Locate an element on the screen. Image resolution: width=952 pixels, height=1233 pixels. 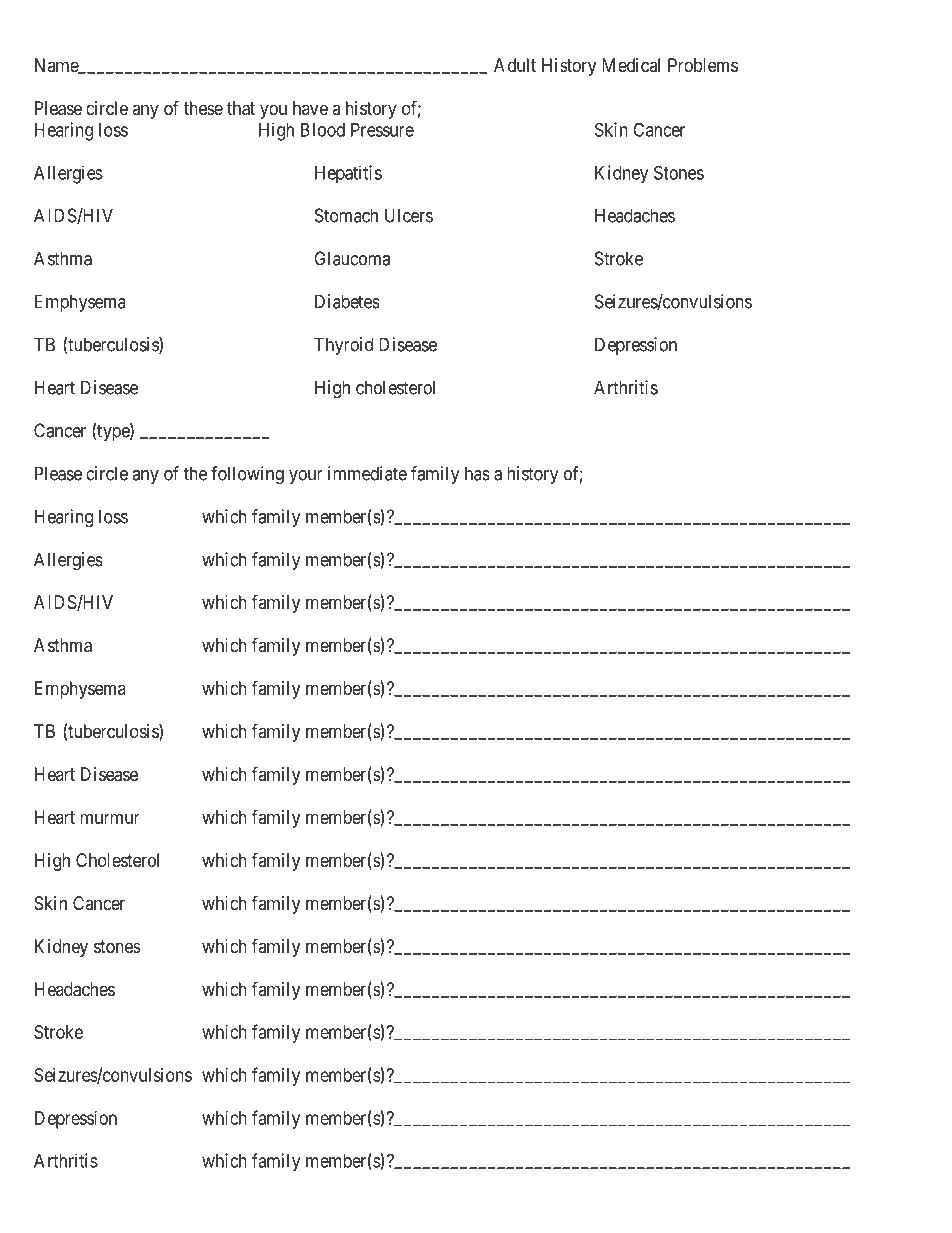
these is located at coordinates (203, 108).
